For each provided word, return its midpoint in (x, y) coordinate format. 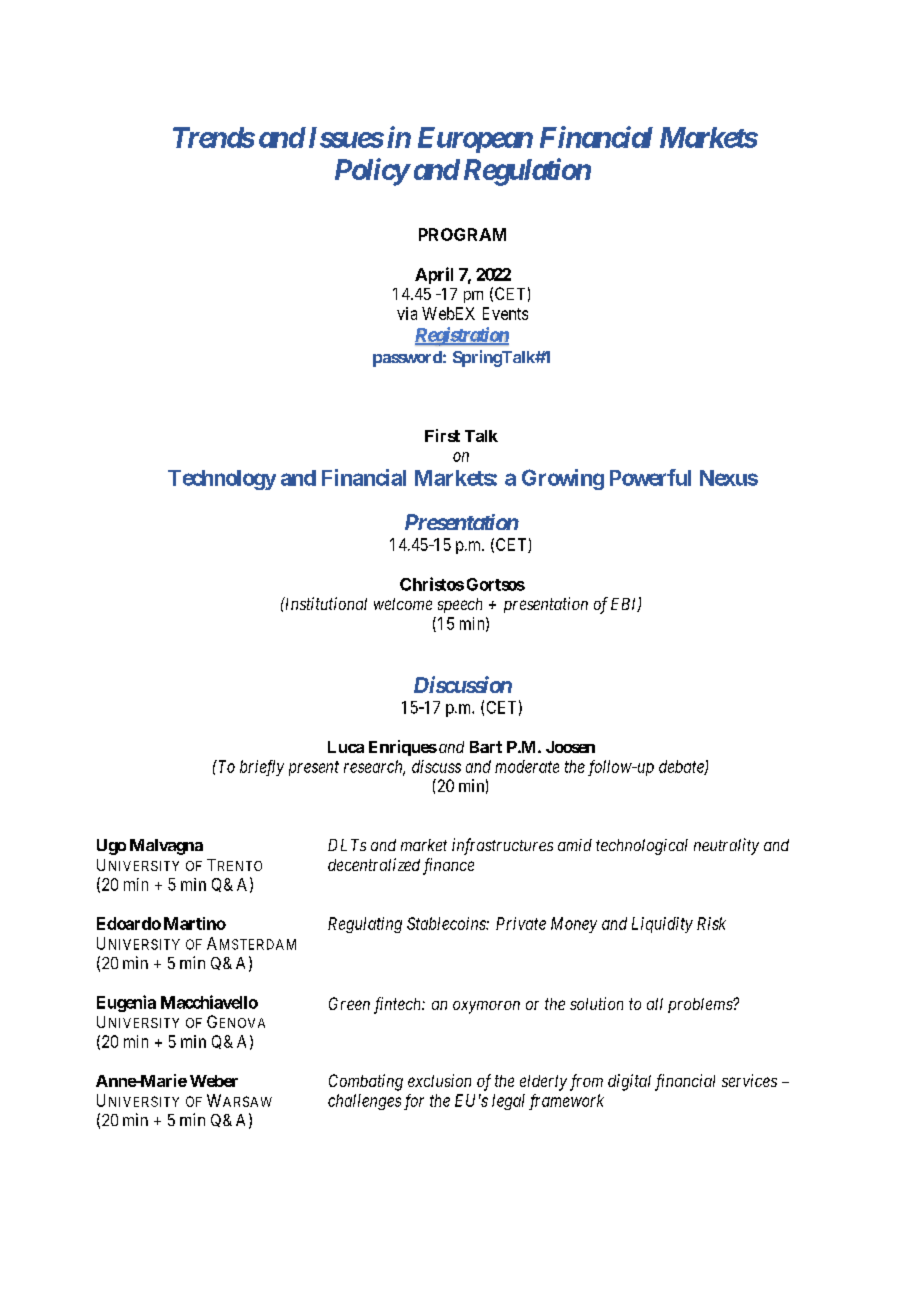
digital (629, 1082)
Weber (214, 1081)
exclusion (439, 1080)
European (475, 140)
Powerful (650, 477)
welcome (403, 604)
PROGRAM (462, 234)
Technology (222, 480)
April (434, 275)
